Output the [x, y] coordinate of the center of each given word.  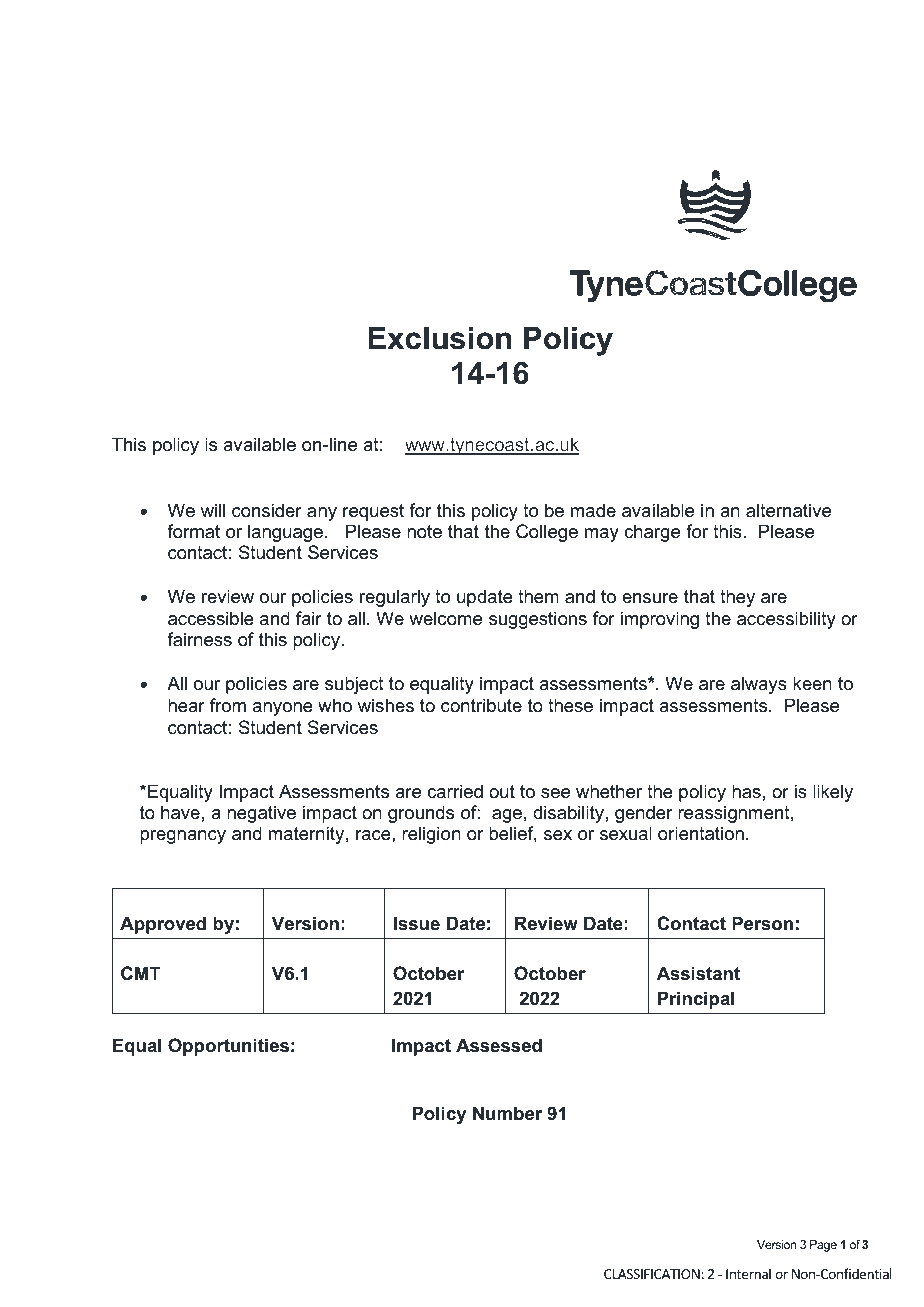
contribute [481, 705]
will [213, 510]
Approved [163, 925]
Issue [417, 923]
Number [507, 1113]
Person [762, 923]
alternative [788, 510]
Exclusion [439, 338]
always [759, 685]
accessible [211, 618]
